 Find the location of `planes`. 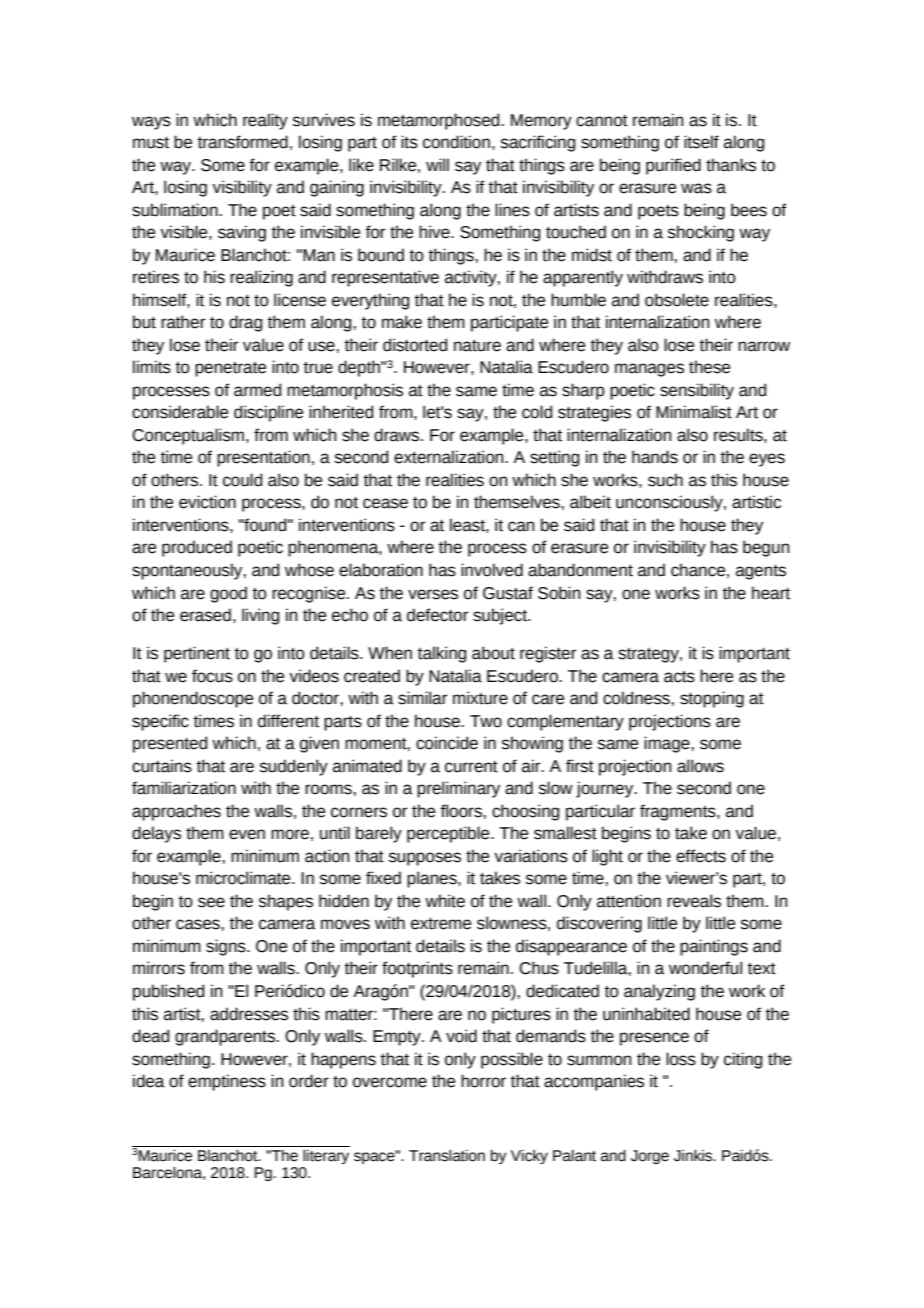

planes is located at coordinates (433, 879).
